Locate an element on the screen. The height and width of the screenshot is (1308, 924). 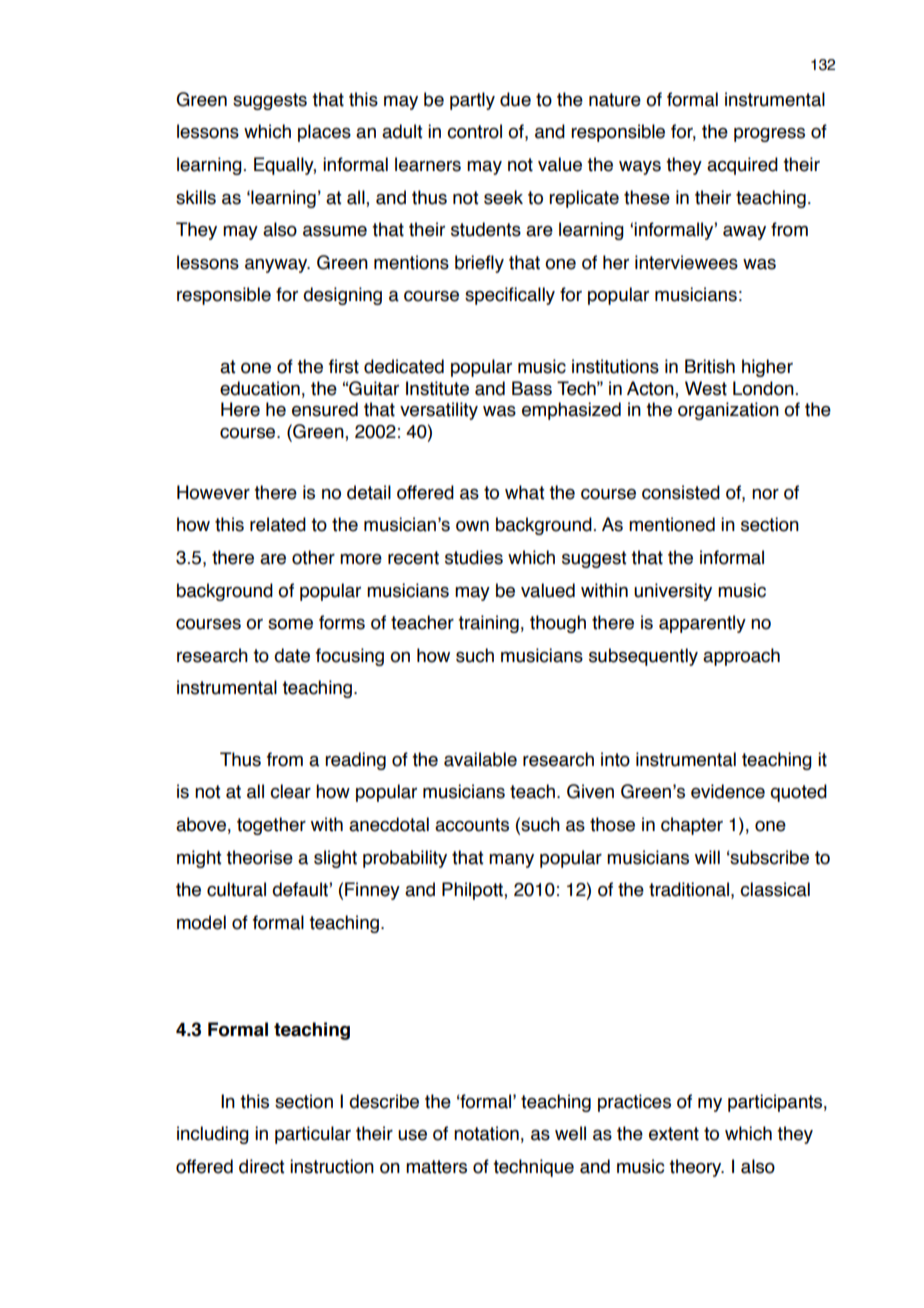
theory is located at coordinates (696, 1168).
